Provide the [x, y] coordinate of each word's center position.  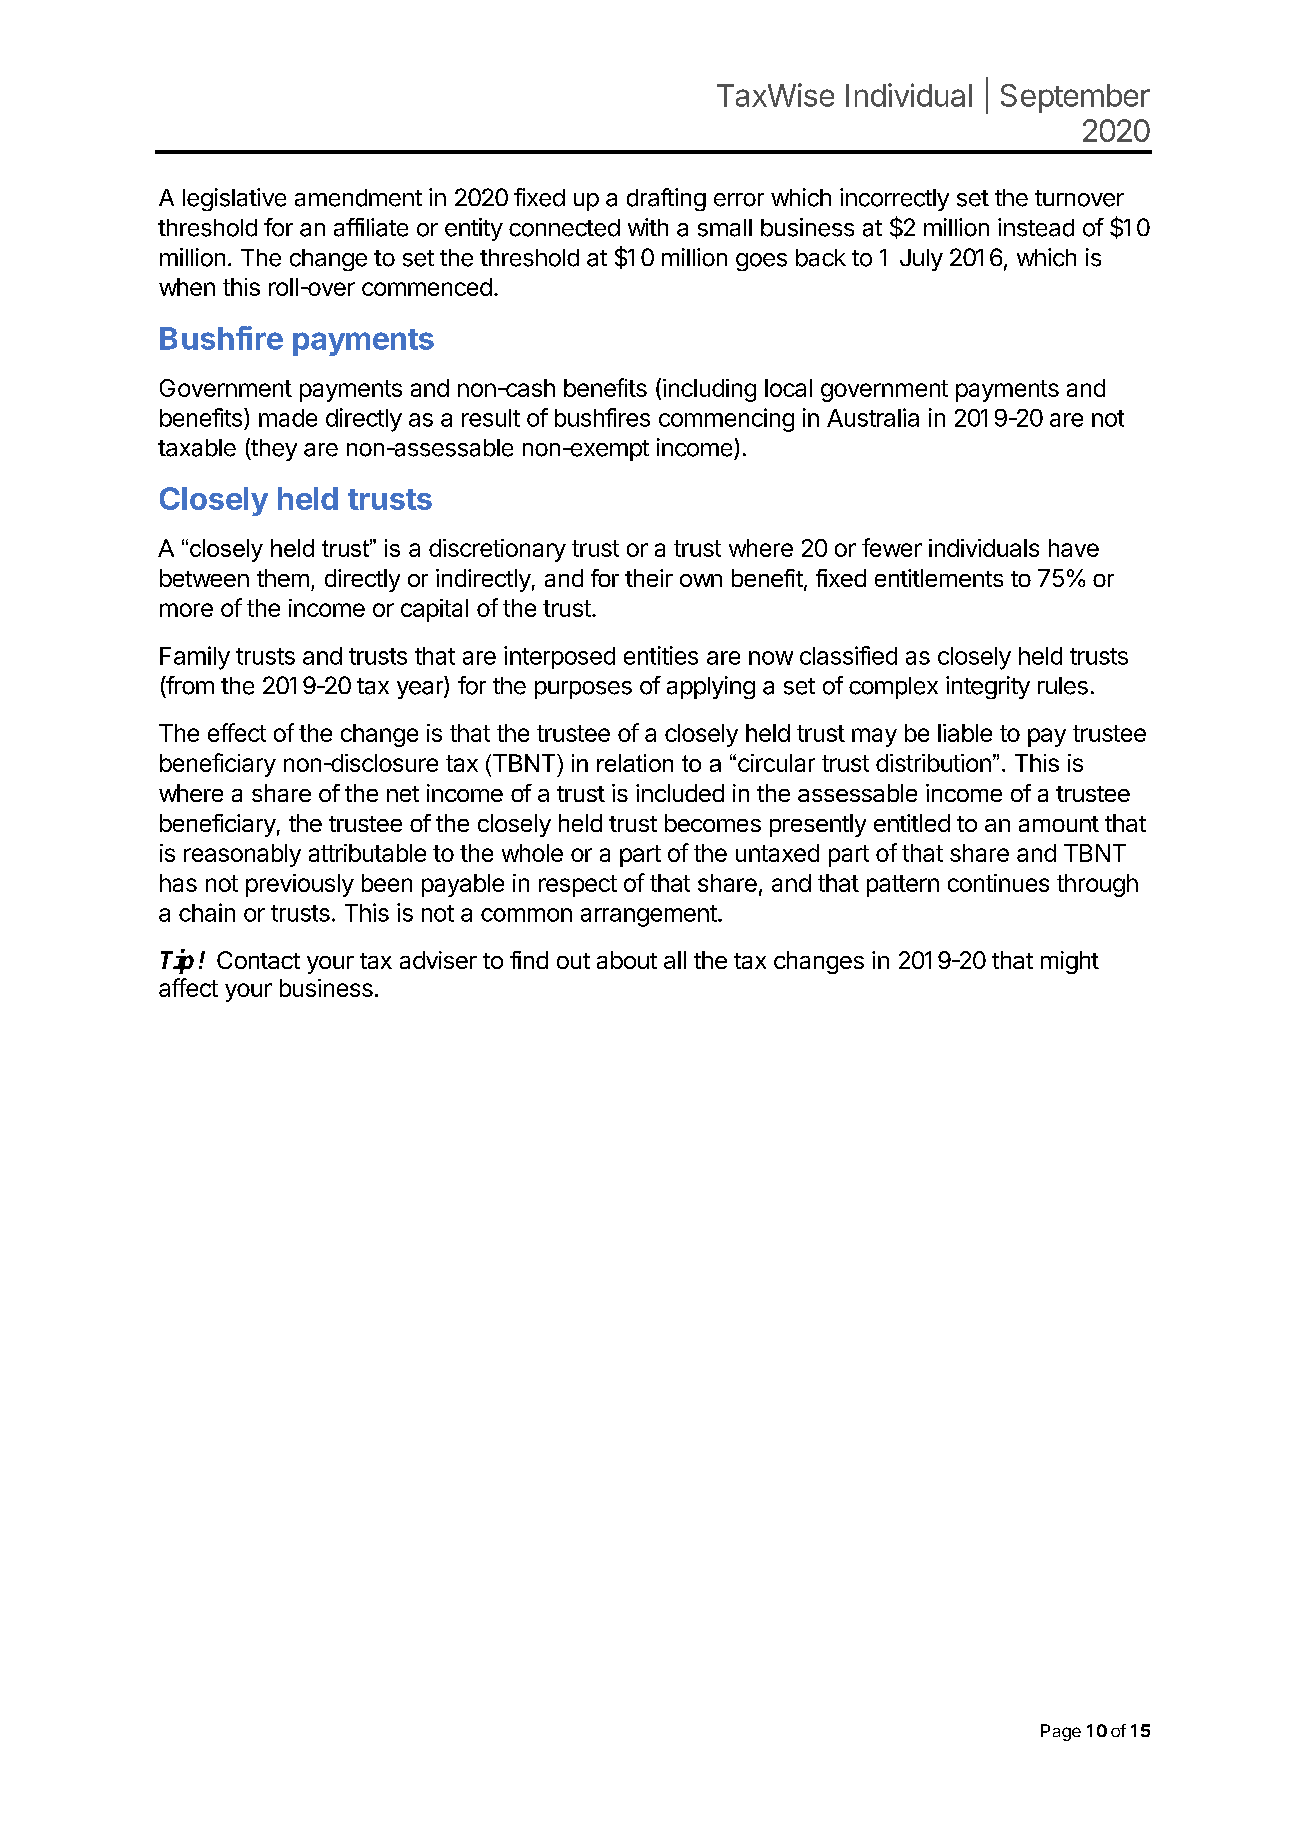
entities [661, 655]
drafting [666, 199]
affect [188, 987]
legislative [234, 199]
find [529, 960]
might [1070, 962]
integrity [988, 687]
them [283, 578]
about [627, 960]
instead [1036, 227]
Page [1061, 1732]
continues [998, 883]
